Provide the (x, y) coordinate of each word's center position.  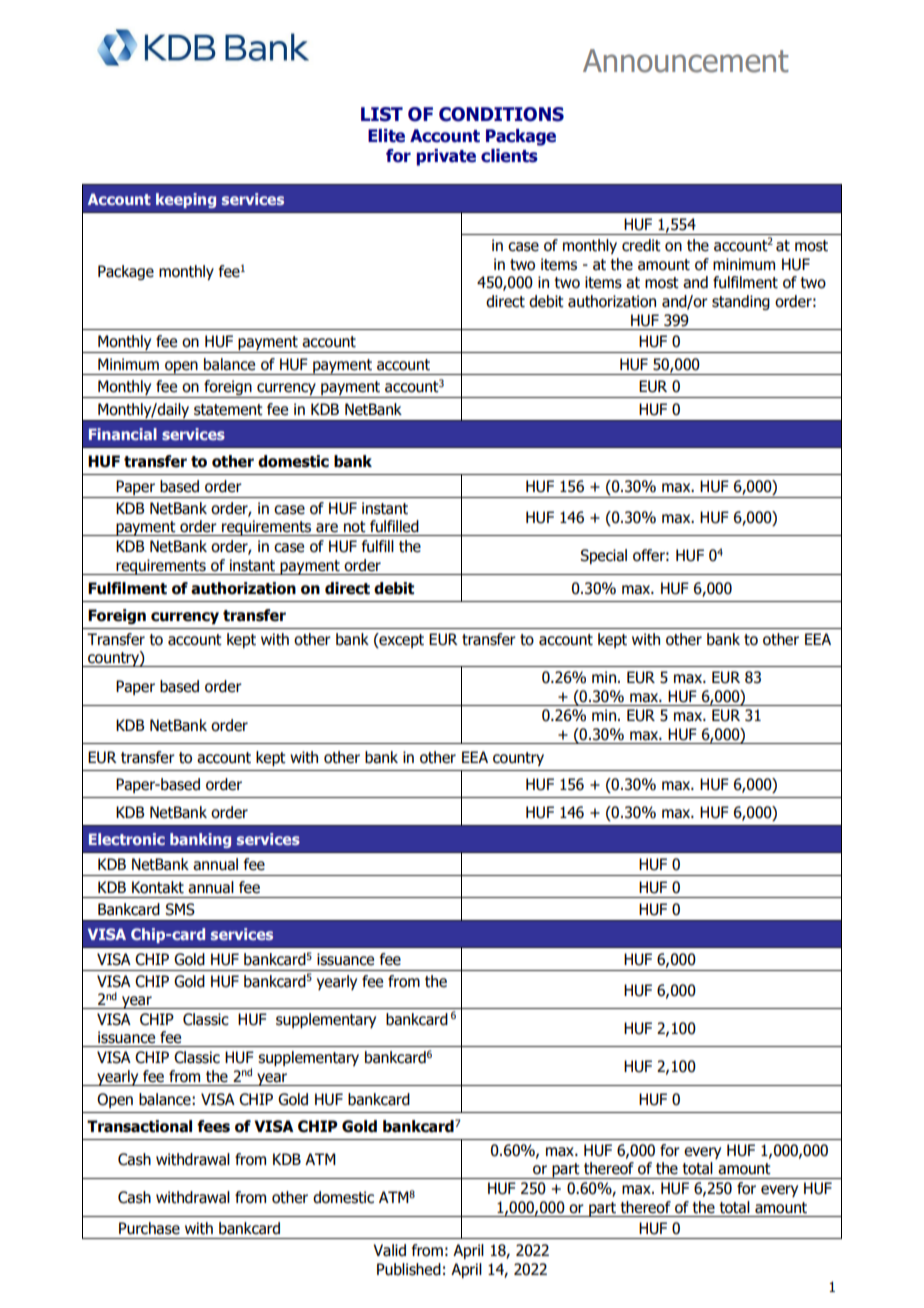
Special (603, 556)
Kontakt (158, 887)
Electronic (127, 839)
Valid (389, 1250)
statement (228, 410)
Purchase (149, 1228)
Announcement (686, 61)
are (327, 528)
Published (409, 1269)
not (355, 527)
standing (741, 302)
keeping (186, 200)
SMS (180, 909)
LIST (382, 114)
